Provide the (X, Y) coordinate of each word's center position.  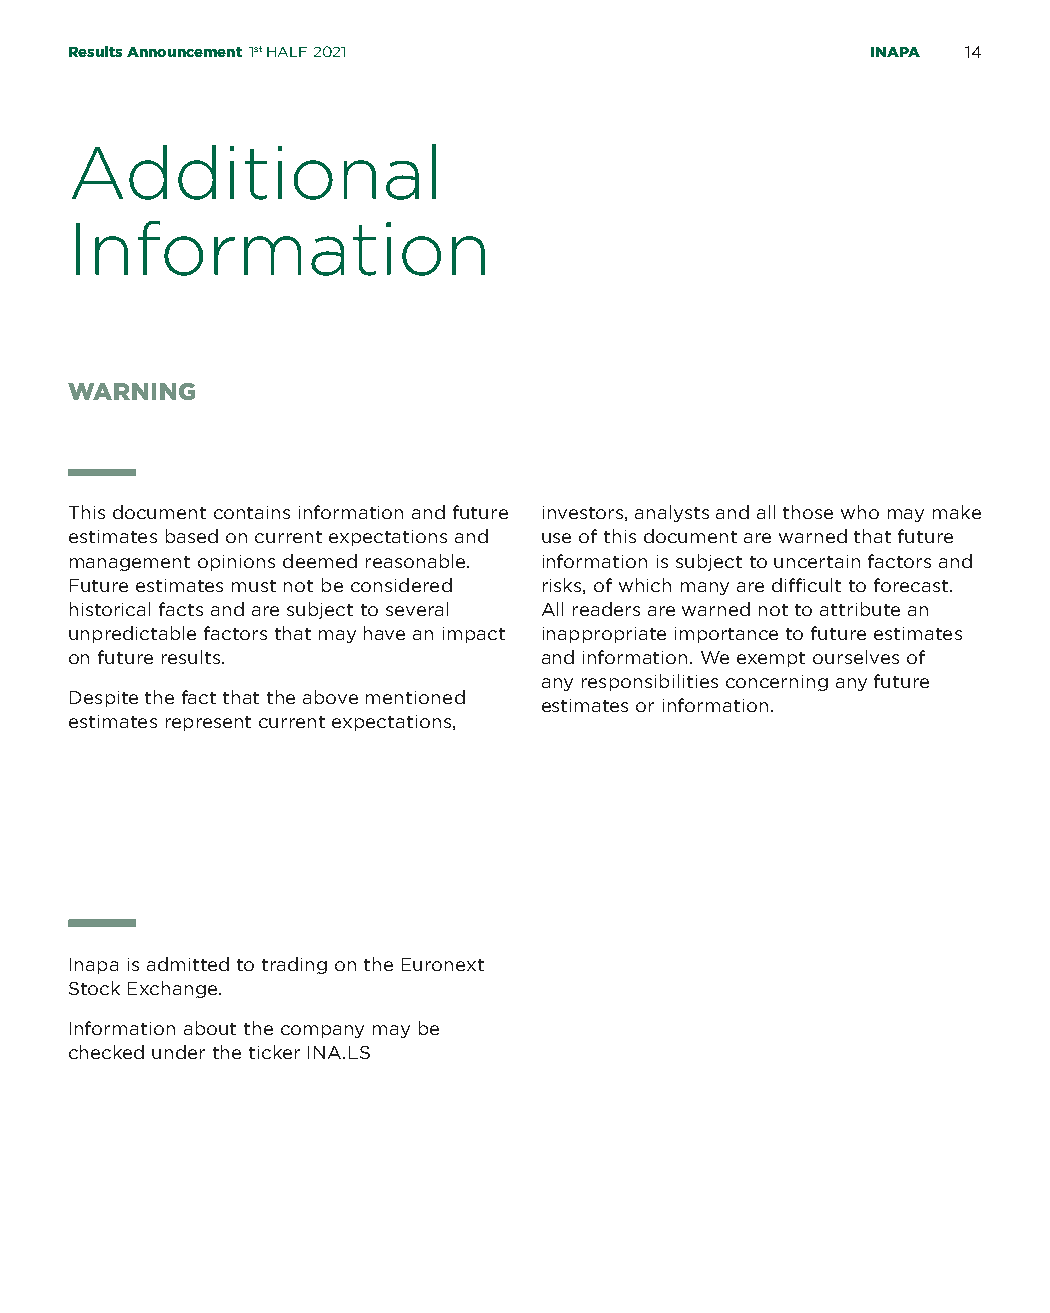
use (556, 538)
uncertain (817, 561)
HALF (287, 52)
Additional (254, 172)
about (210, 1028)
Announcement (184, 52)
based (192, 536)
